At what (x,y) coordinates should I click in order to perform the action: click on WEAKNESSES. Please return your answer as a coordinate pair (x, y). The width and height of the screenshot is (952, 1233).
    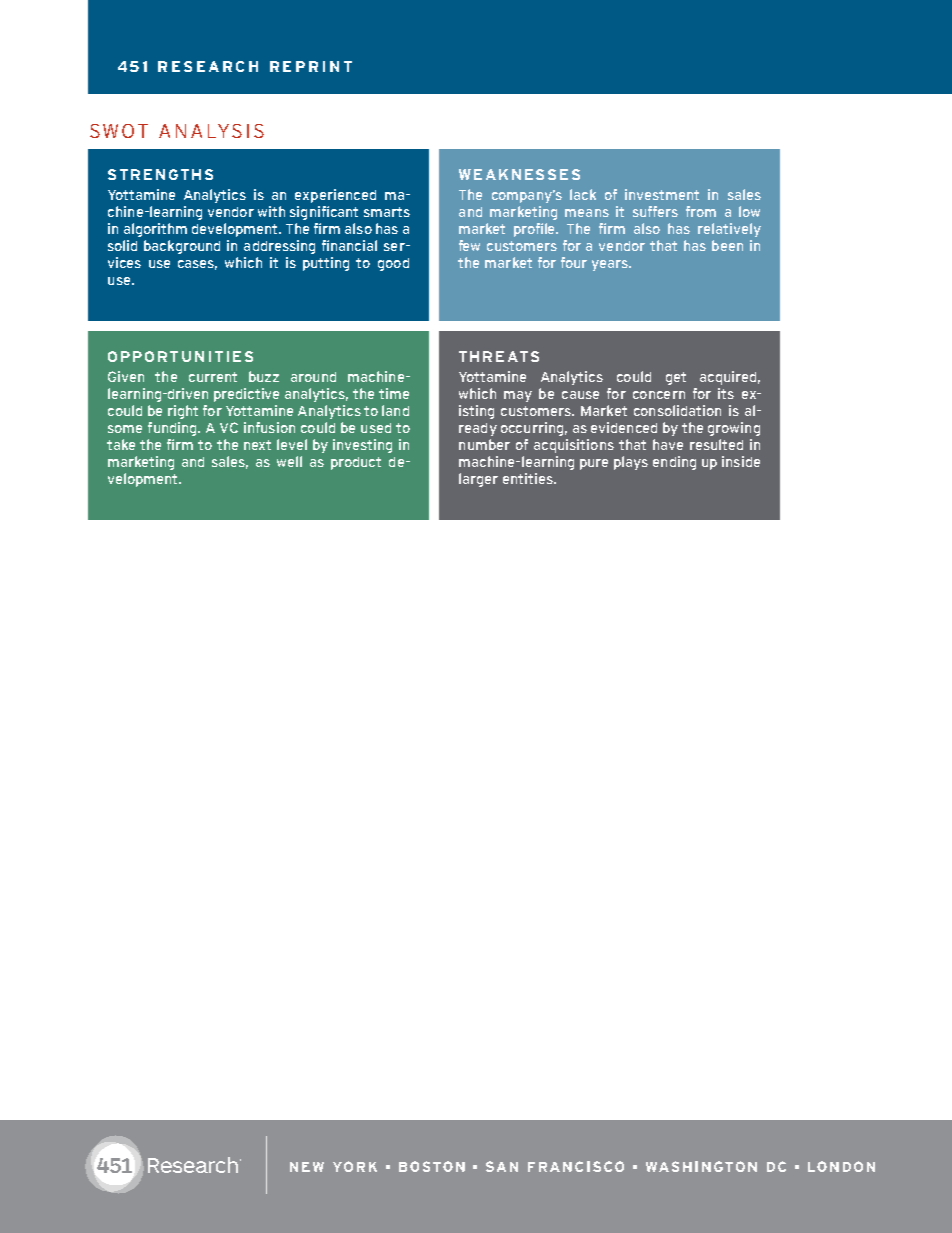
    Looking at the image, I should click on (519, 174).
